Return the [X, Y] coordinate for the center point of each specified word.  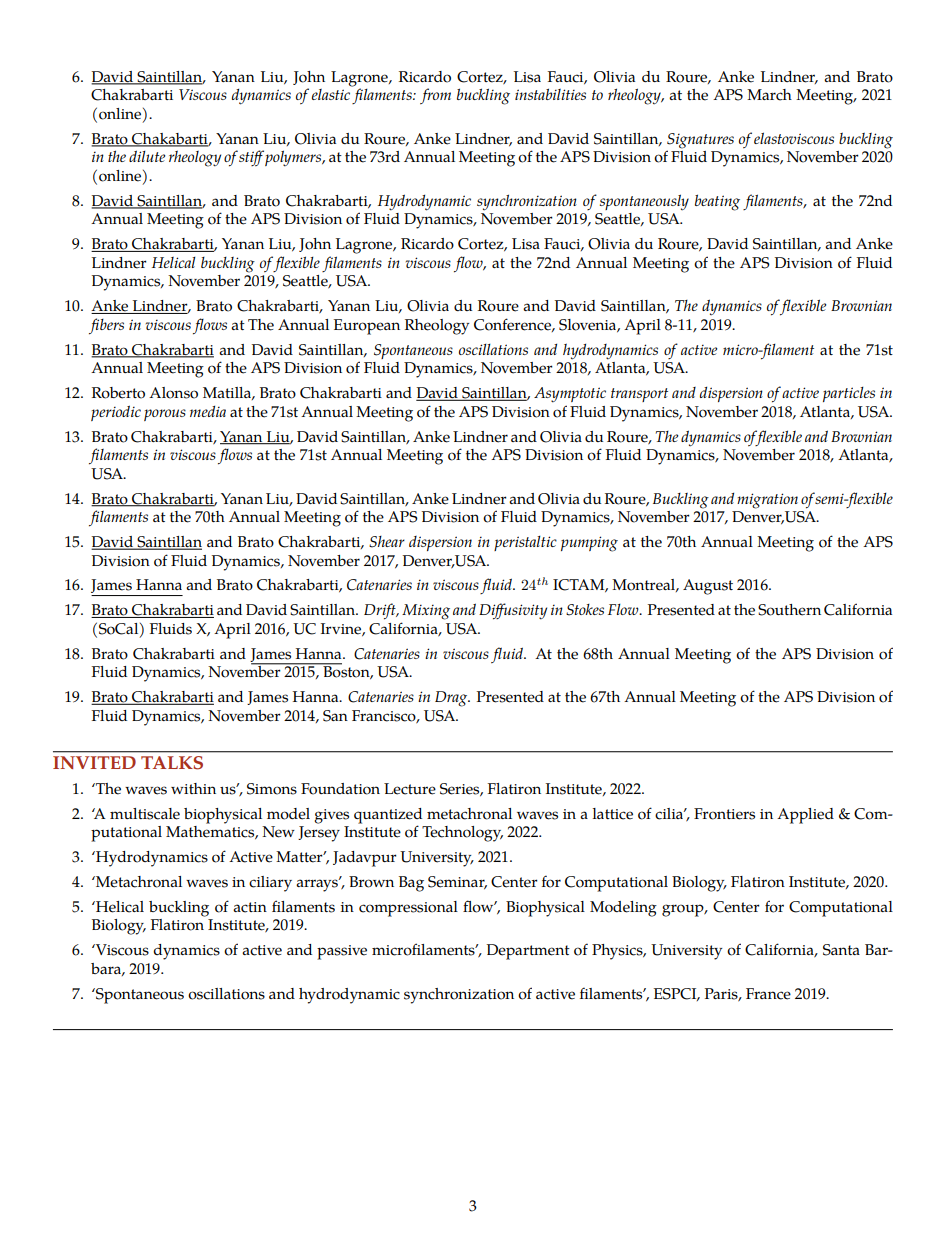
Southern [789, 610]
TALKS [172, 762]
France [768, 994]
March [769, 95]
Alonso [173, 393]
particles [849, 394]
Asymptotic [570, 395]
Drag [452, 699]
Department [528, 952]
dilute [147, 156]
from [435, 96]
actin [250, 907]
